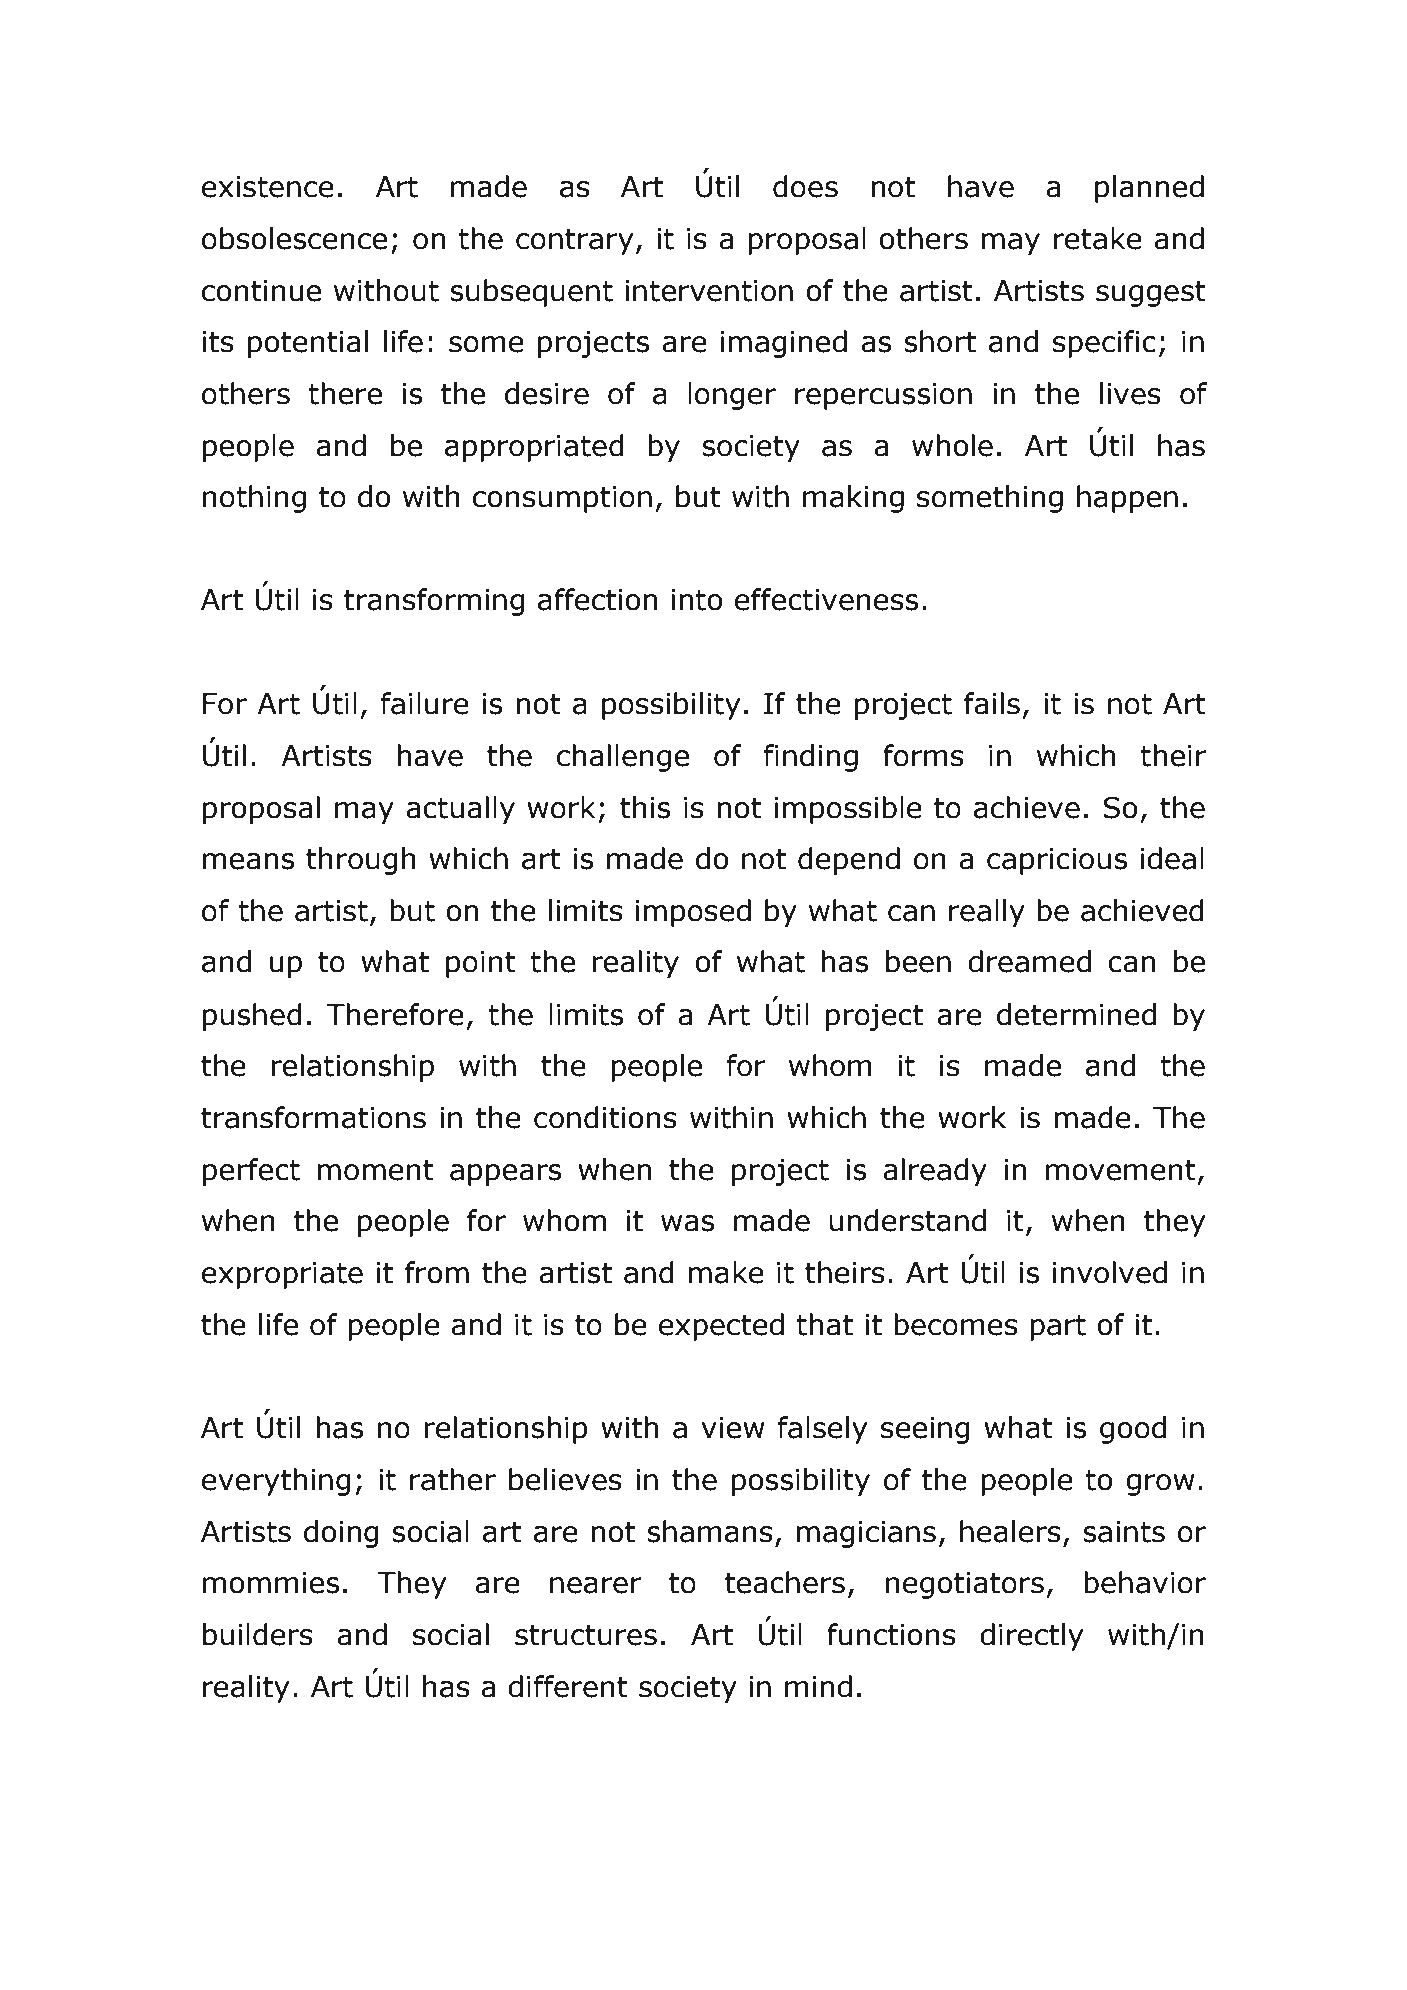  I want to click on intervention, so click(709, 291).
